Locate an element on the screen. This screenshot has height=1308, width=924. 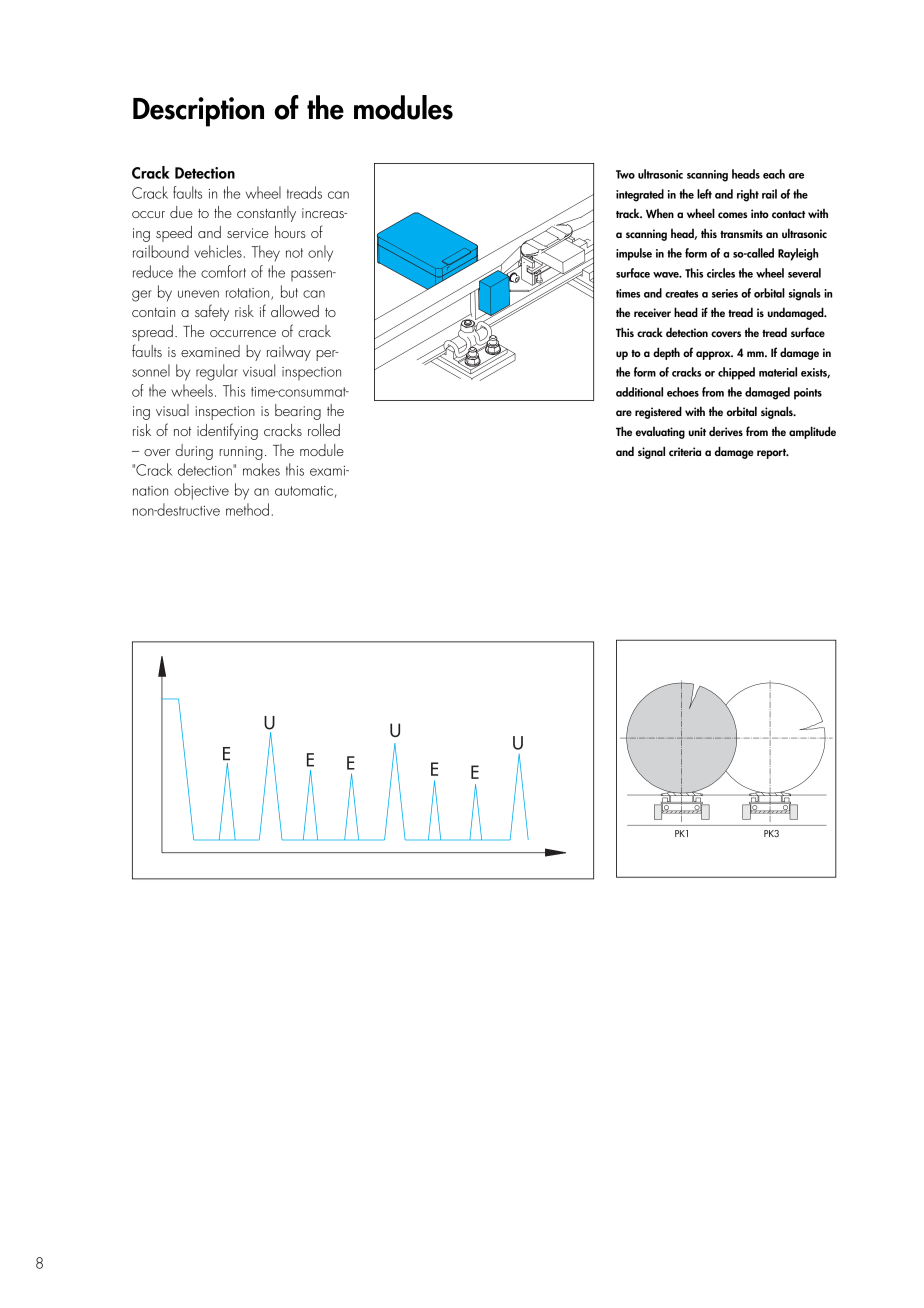
only is located at coordinates (320, 253).
